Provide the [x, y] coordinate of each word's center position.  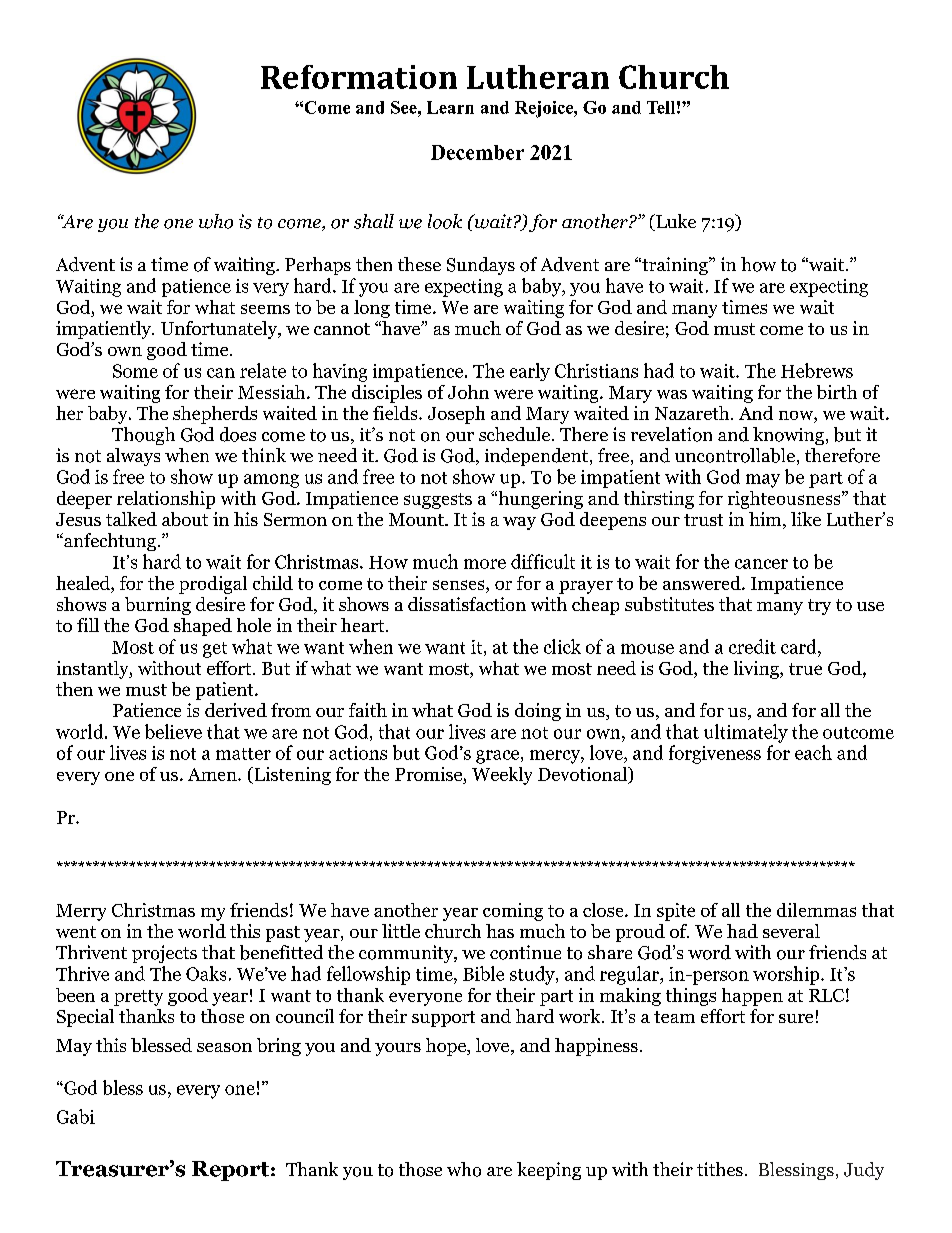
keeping [549, 1171]
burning [158, 606]
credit [752, 646]
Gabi [76, 1116]
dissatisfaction [467, 604]
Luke [675, 222]
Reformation [359, 77]
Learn [450, 107]
